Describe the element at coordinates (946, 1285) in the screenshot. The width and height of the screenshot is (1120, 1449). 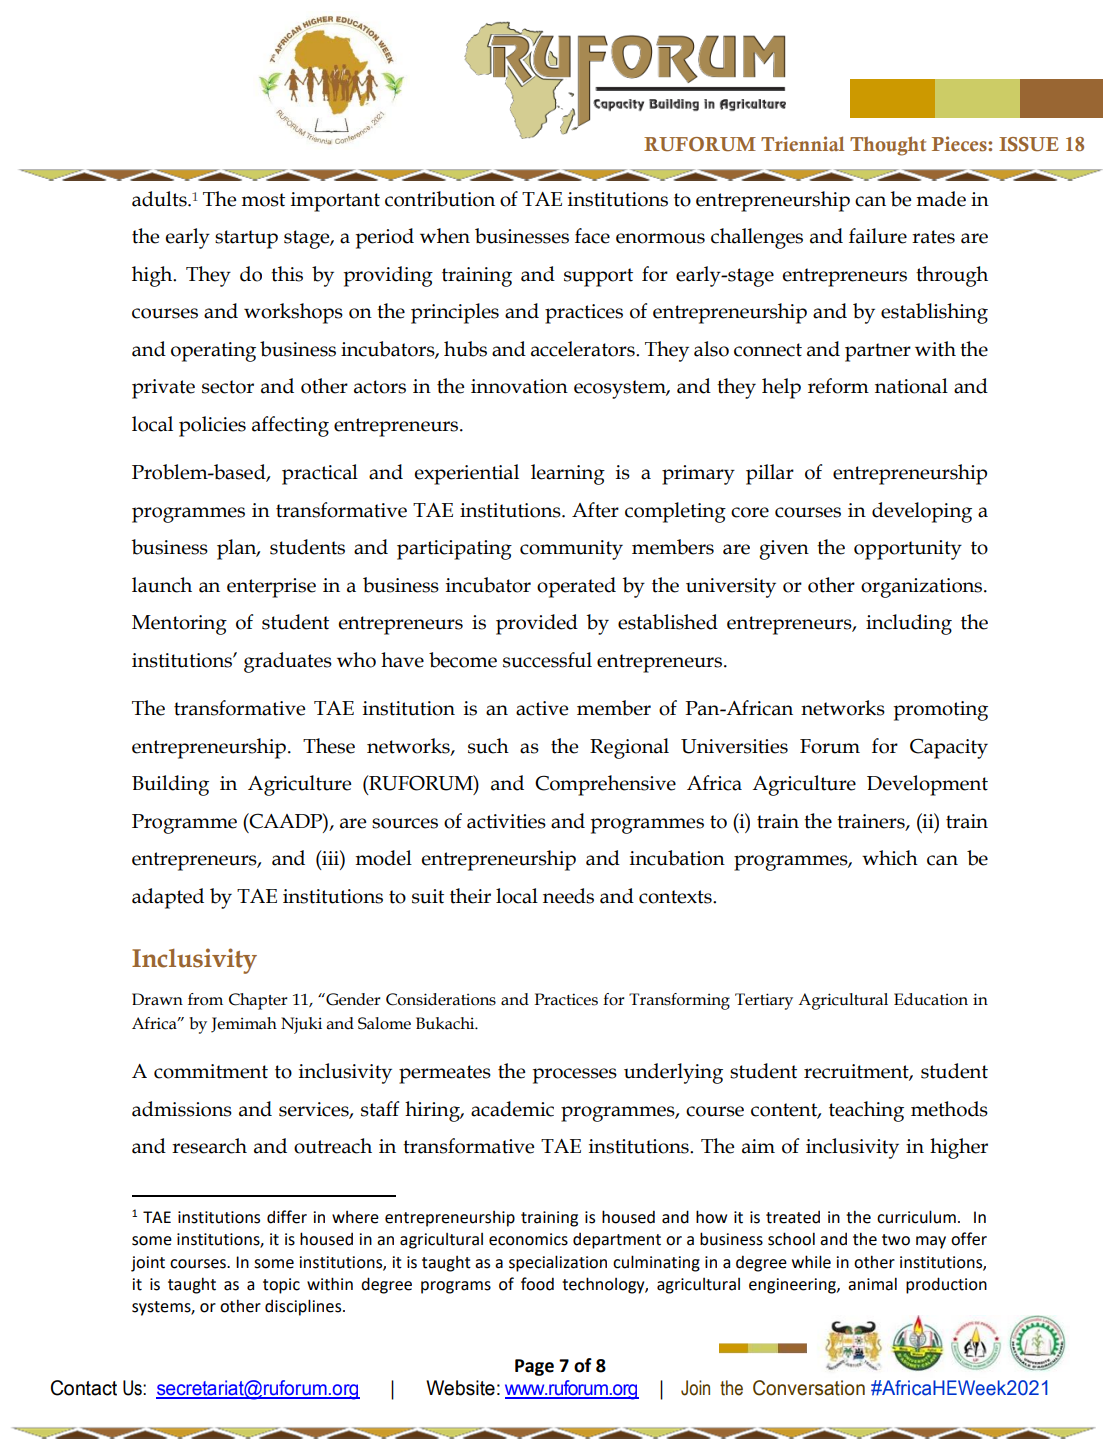
I see `production` at that location.
